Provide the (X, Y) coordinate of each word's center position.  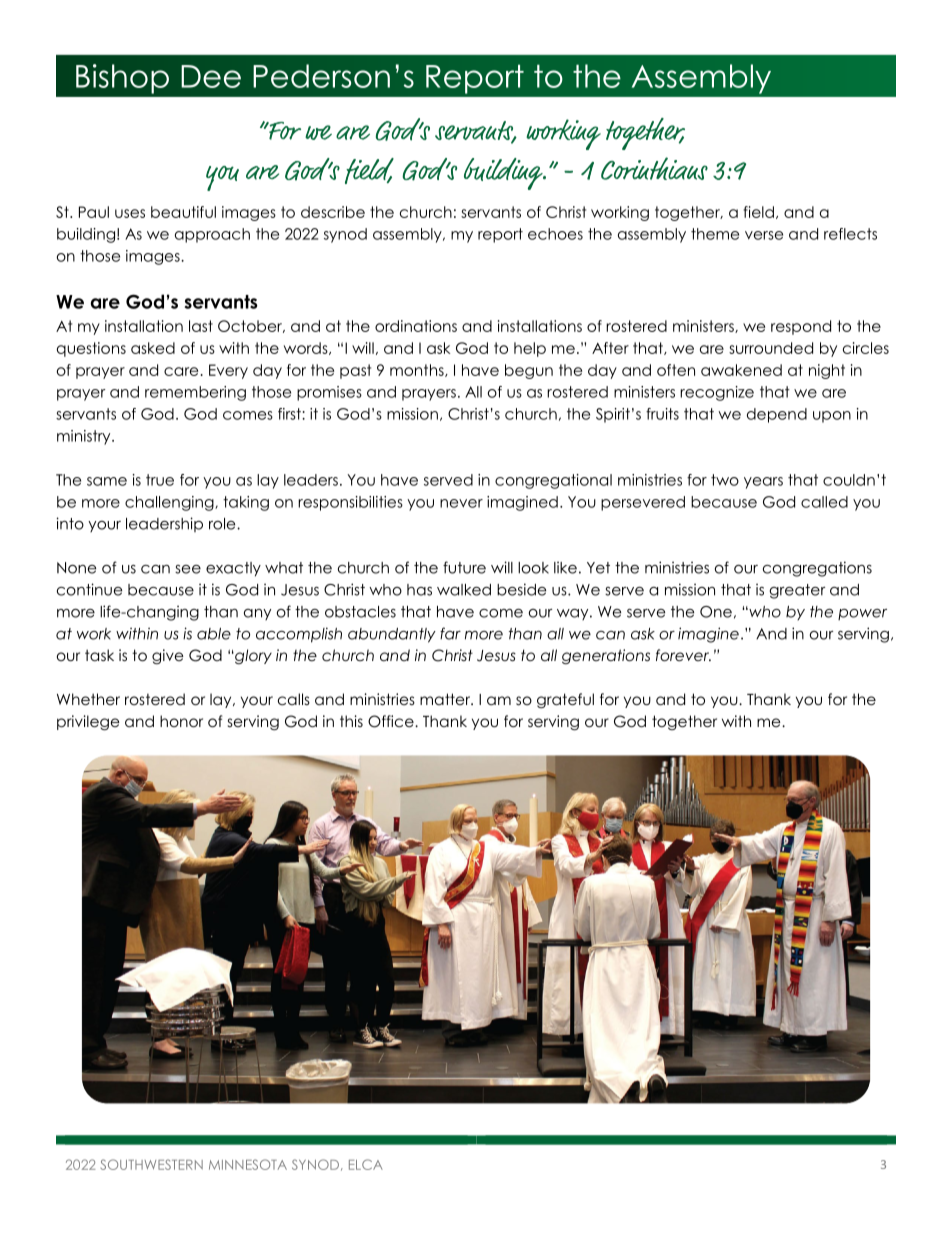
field (758, 212)
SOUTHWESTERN (151, 1164)
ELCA (366, 1164)
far (450, 633)
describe (333, 212)
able (214, 634)
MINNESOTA (248, 1164)
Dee (211, 76)
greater (797, 591)
